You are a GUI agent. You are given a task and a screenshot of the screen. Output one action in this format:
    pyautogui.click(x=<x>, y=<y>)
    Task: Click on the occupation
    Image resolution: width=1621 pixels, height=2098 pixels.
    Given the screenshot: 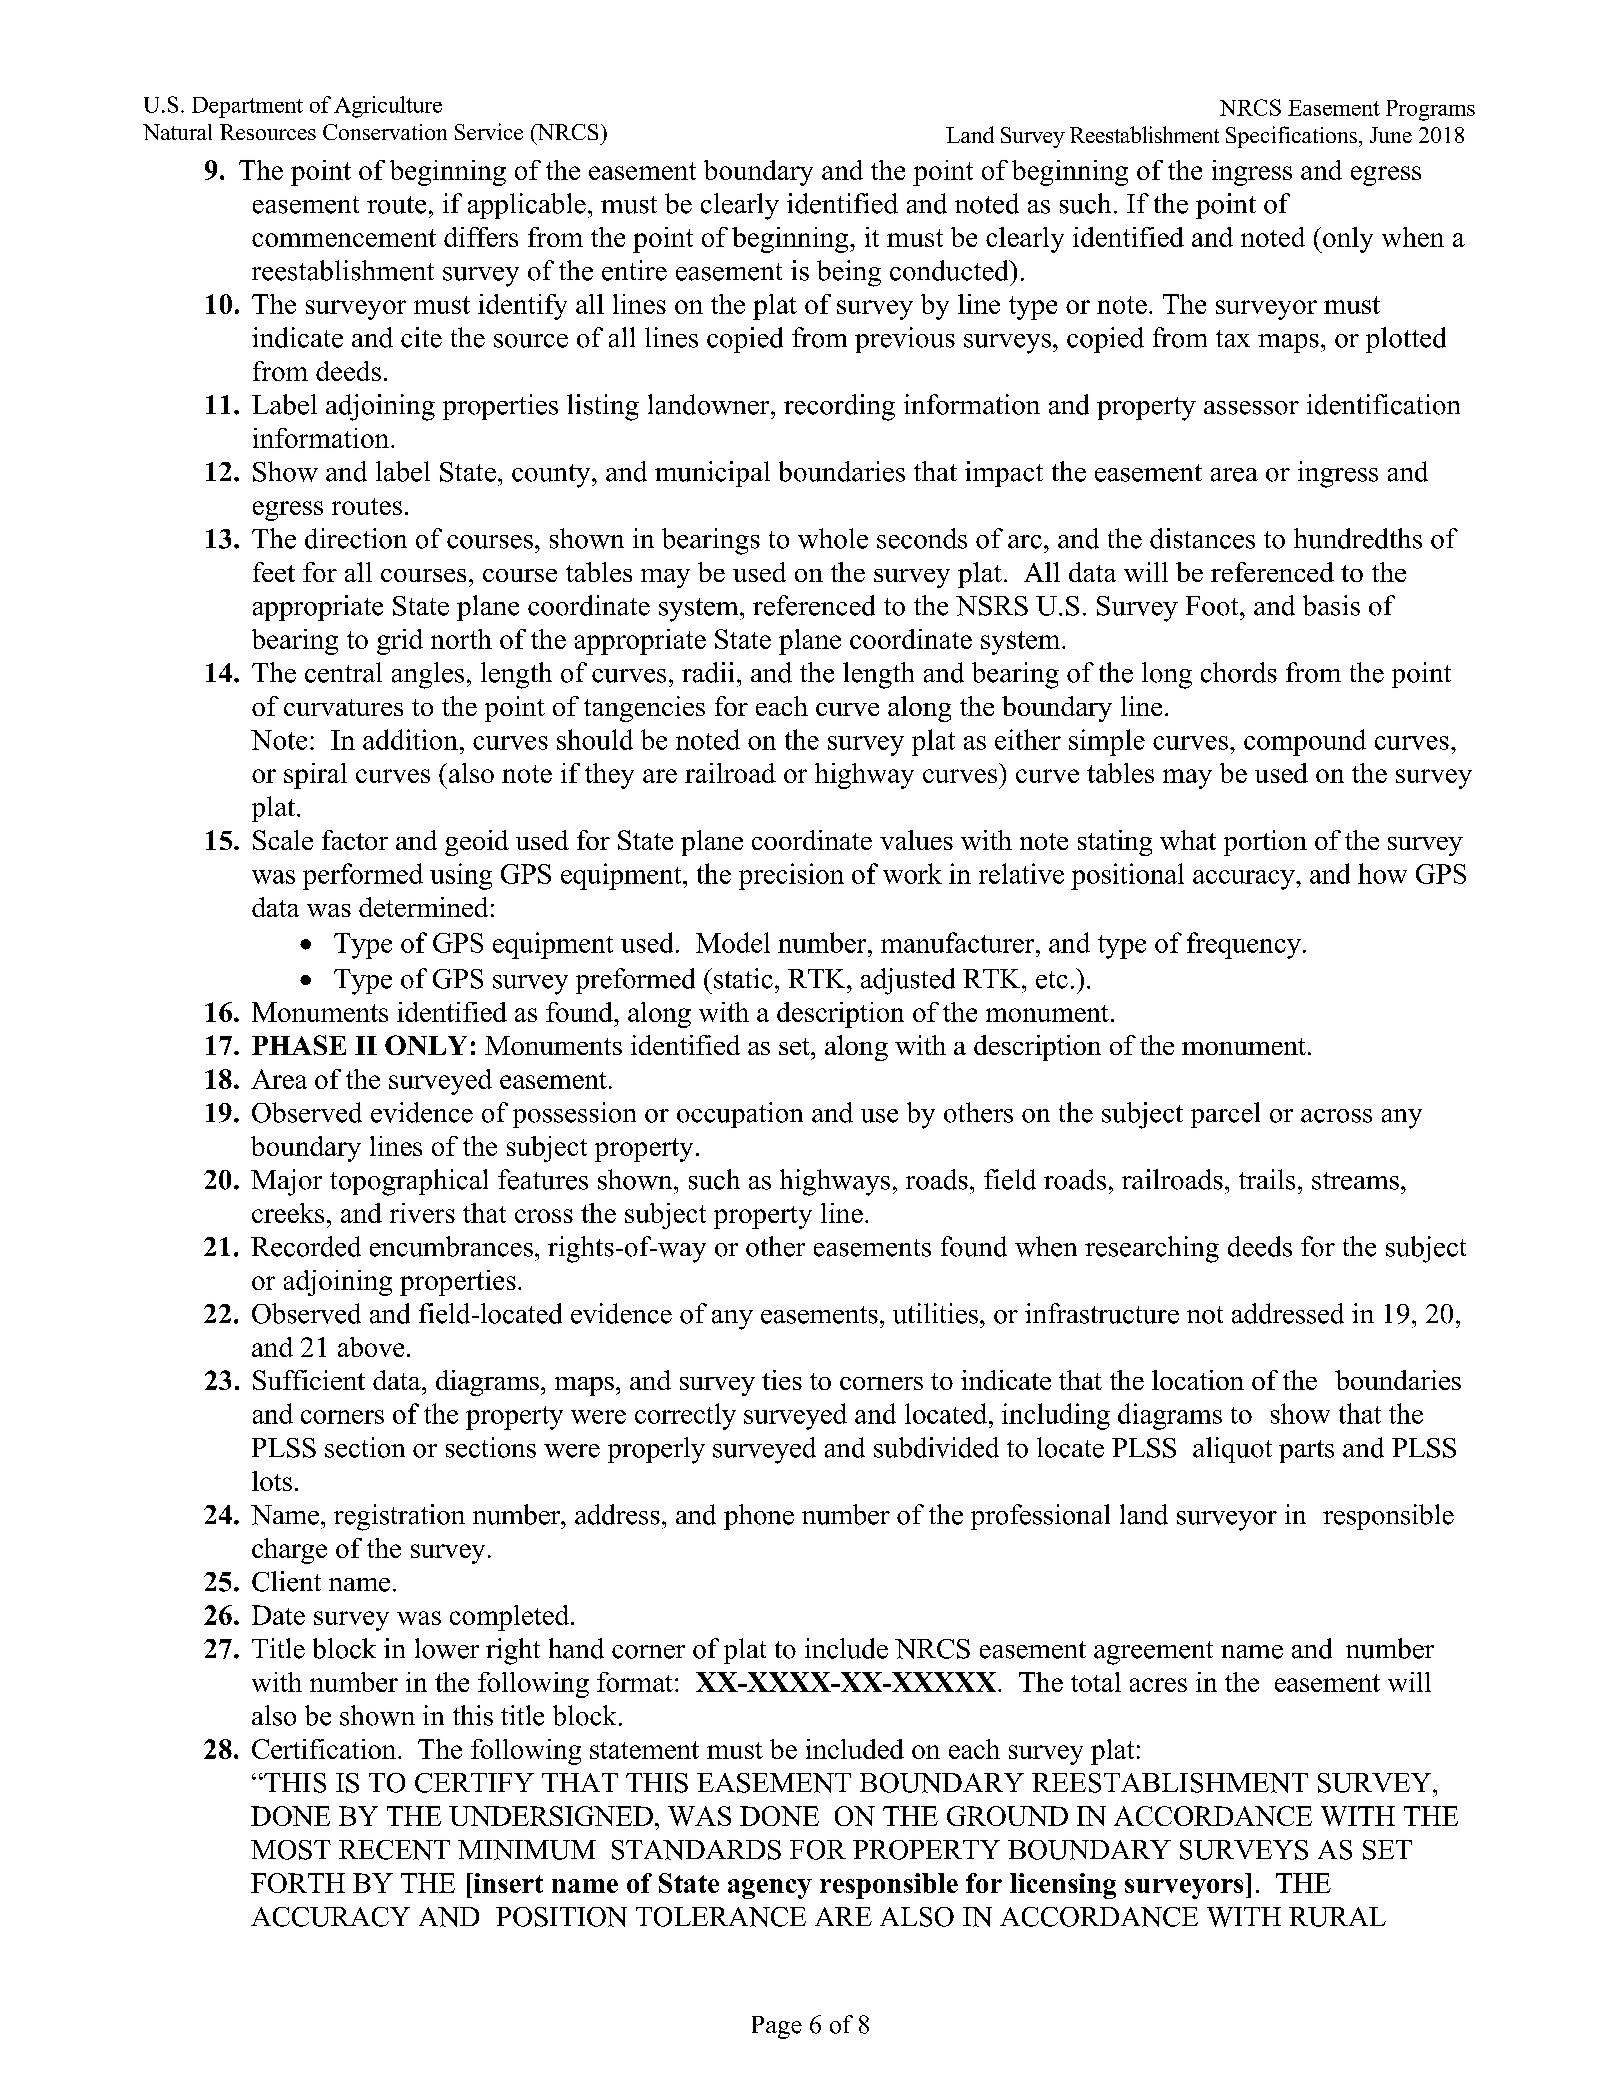 What is the action you would take?
    pyautogui.click(x=740, y=1115)
